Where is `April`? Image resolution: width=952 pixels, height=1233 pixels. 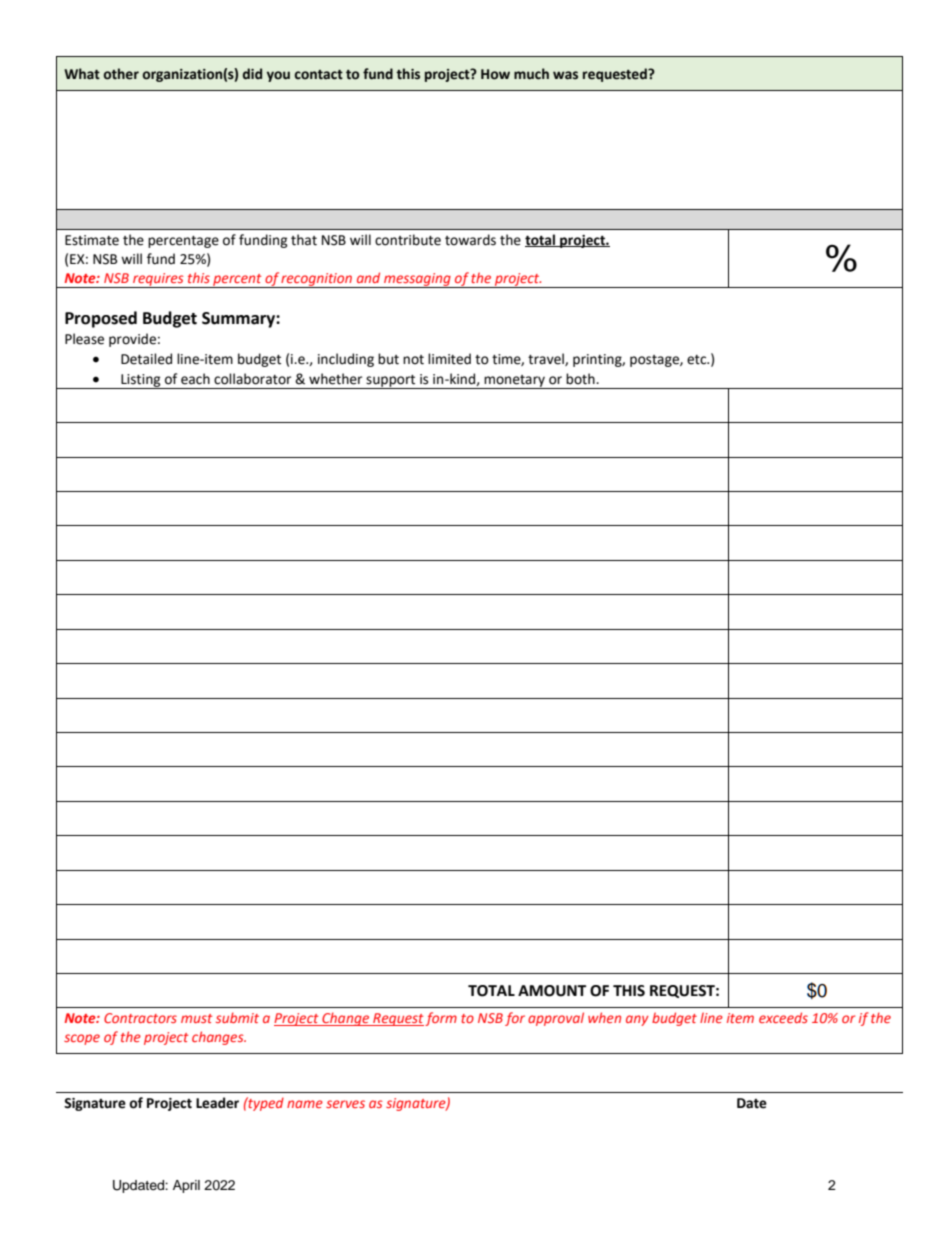
April is located at coordinates (186, 1186).
